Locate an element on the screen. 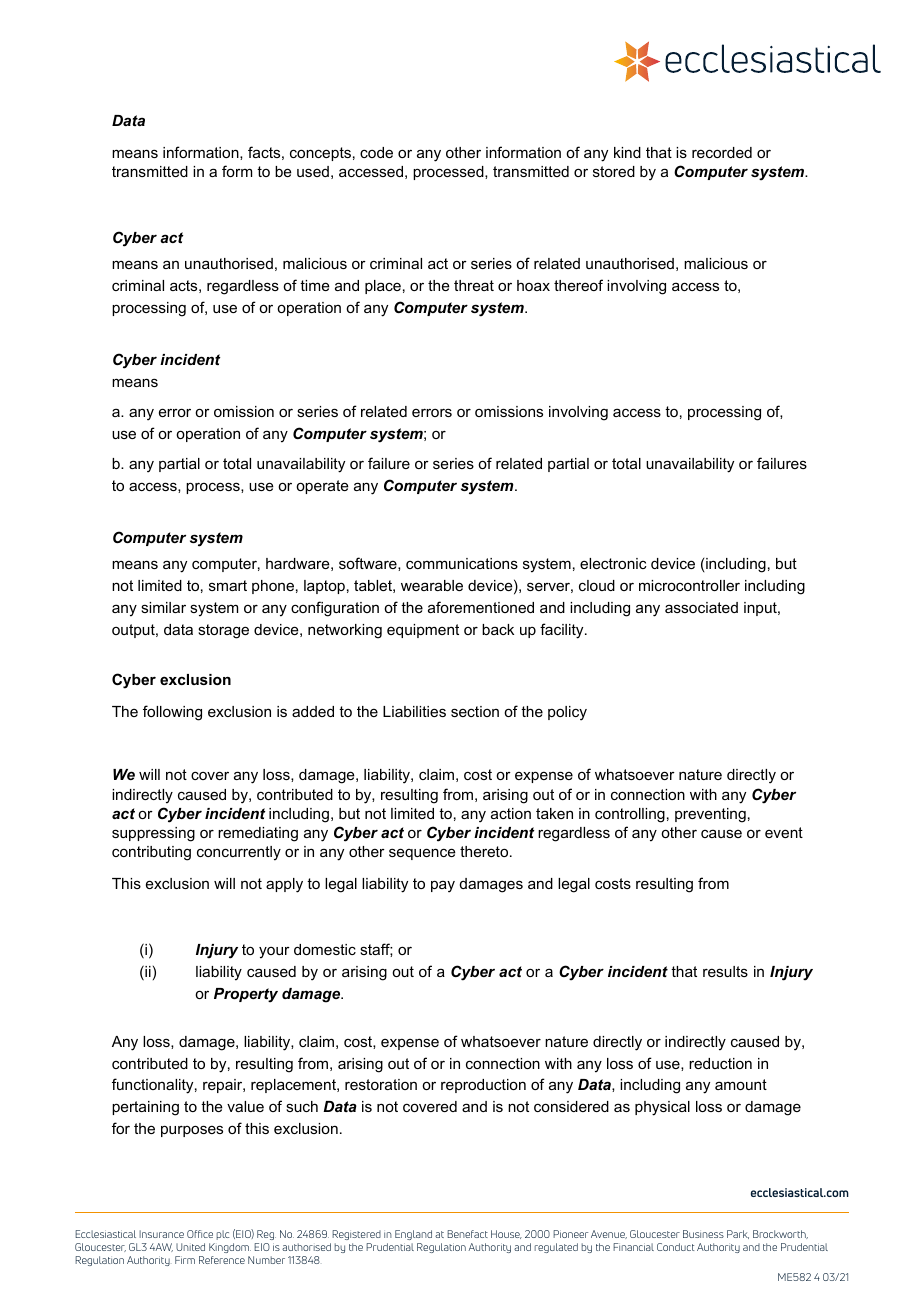 This screenshot has width=924, height=1308. pay is located at coordinates (443, 886).
